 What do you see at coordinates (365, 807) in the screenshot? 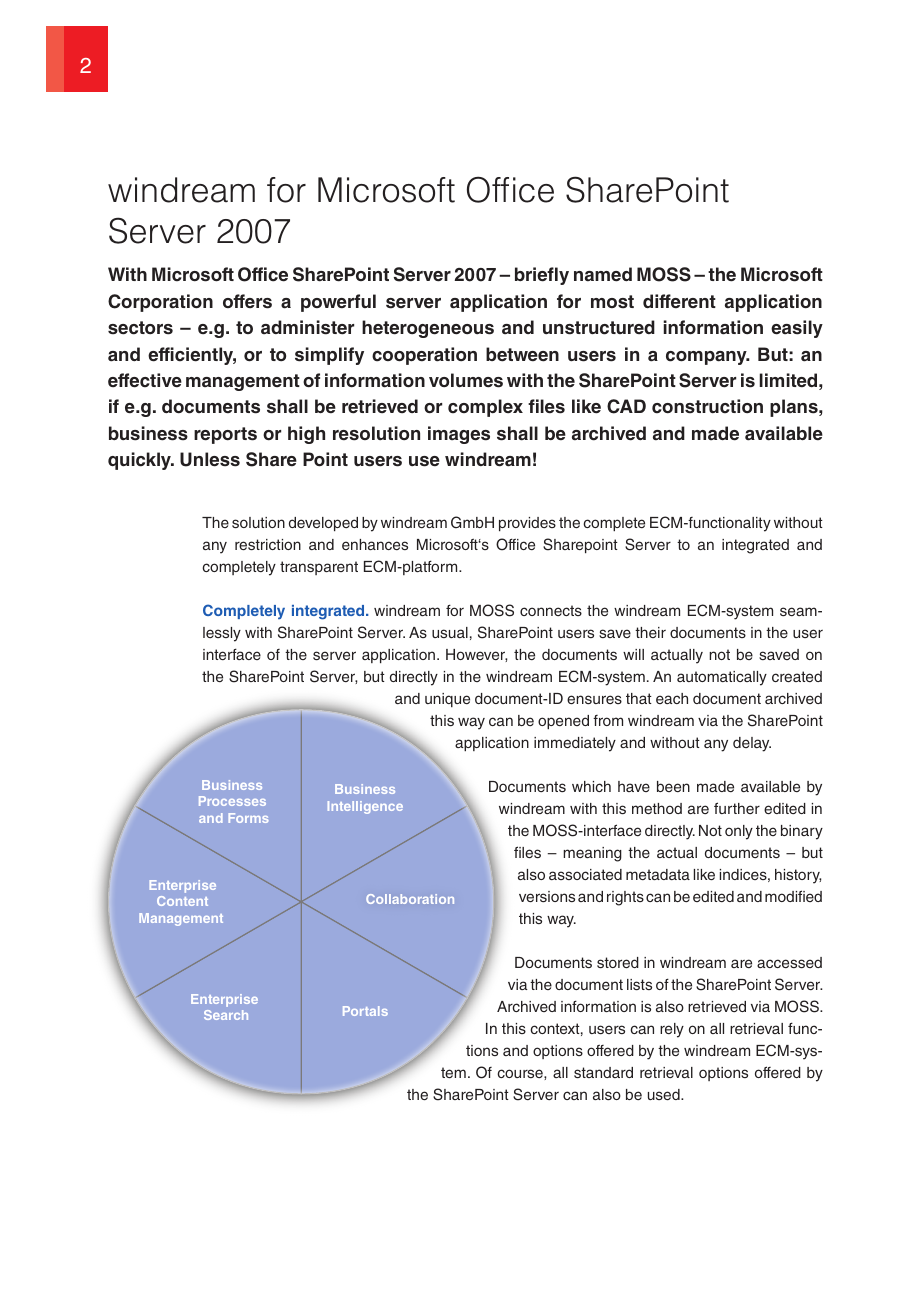
I see `Intelligence` at bounding box center [365, 807].
